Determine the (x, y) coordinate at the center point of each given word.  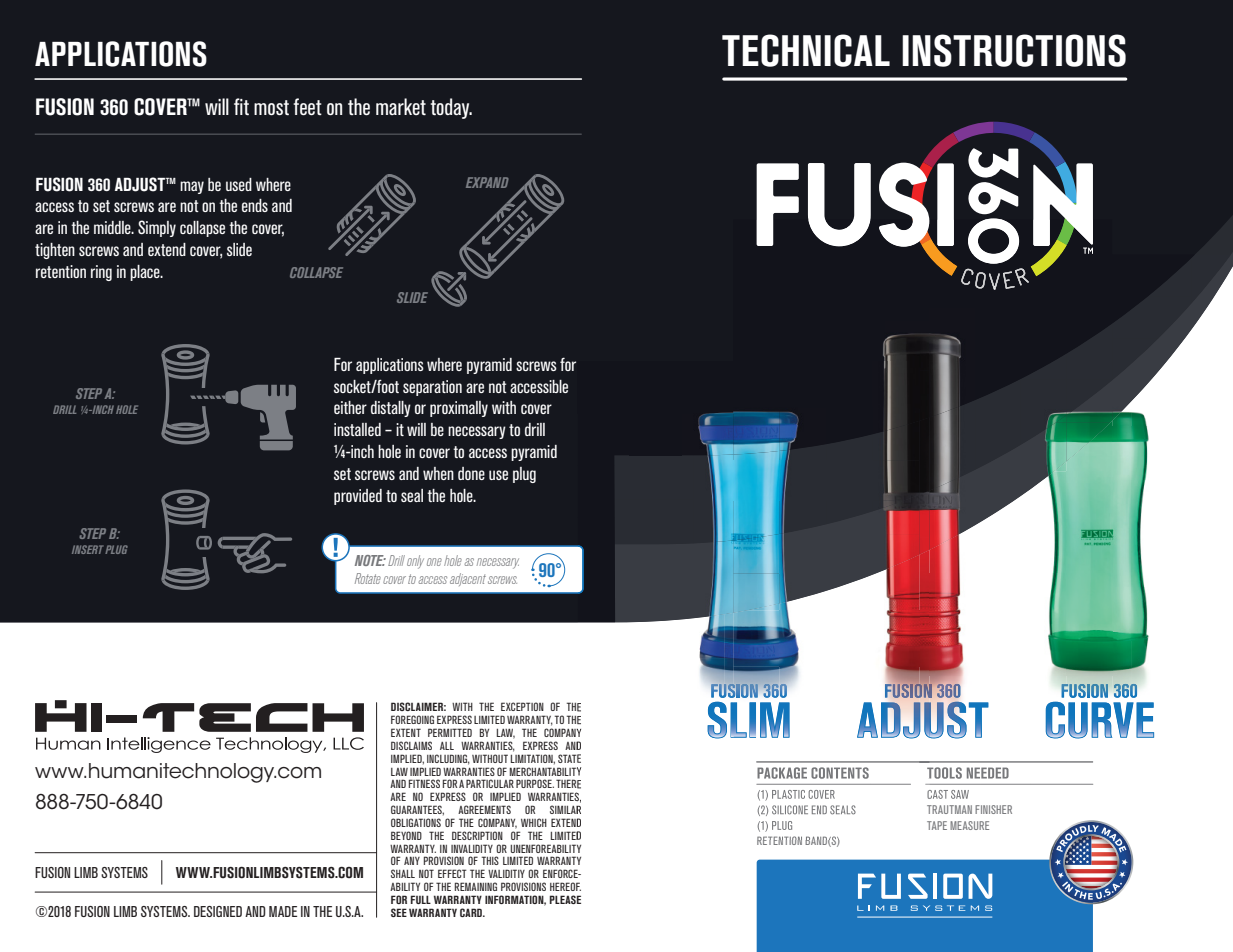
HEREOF (565, 886)
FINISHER (993, 809)
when (438, 473)
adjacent (468, 579)
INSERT (88, 549)
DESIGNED (218, 911)
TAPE (937, 825)
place (146, 273)
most (271, 107)
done (471, 473)
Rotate (368, 578)
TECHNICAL (806, 50)
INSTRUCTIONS (1014, 50)
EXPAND (487, 182)
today (451, 108)
